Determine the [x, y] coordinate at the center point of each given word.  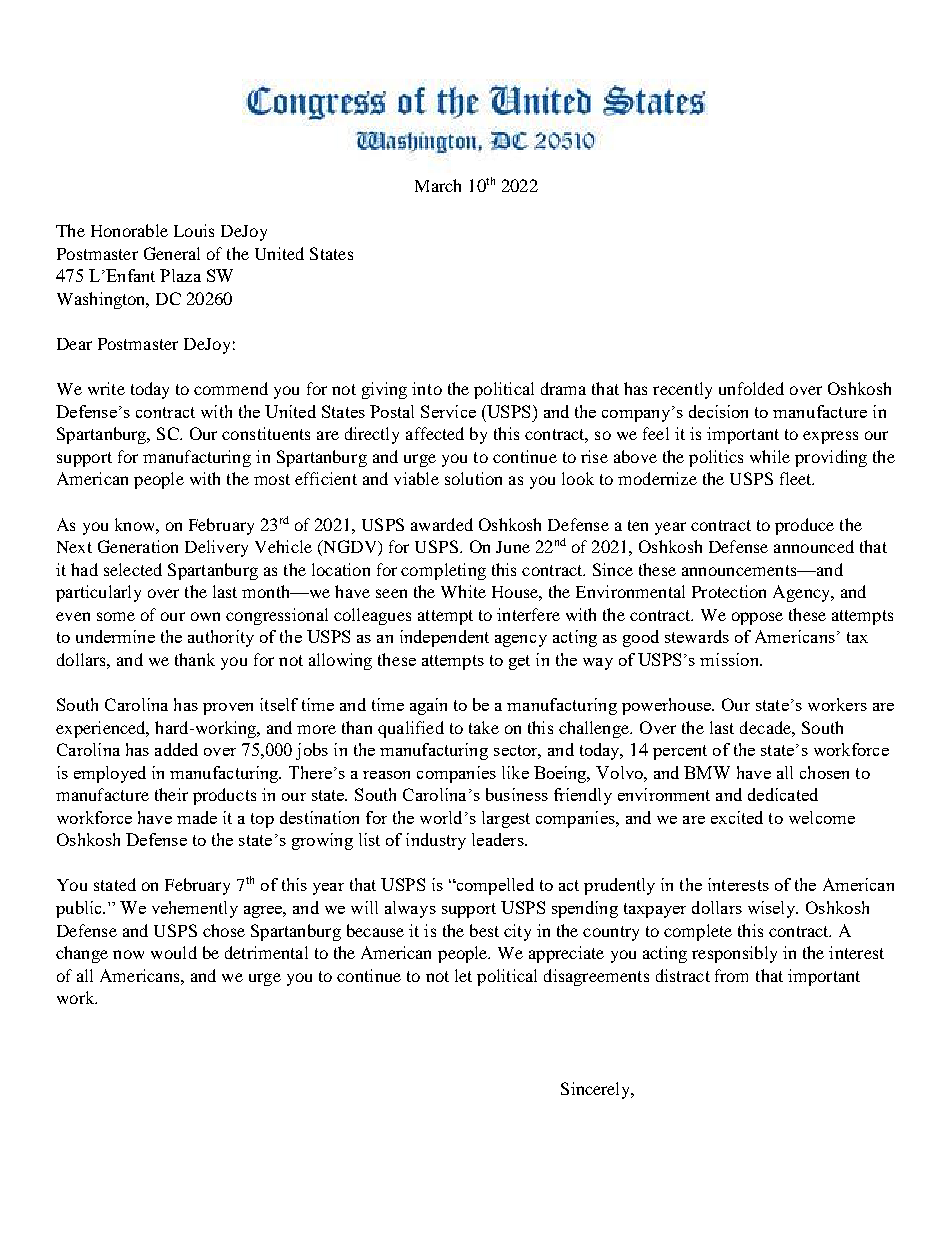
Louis [194, 230]
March [438, 185]
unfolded [751, 388]
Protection [729, 591]
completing [443, 571]
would [174, 952]
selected [133, 569]
